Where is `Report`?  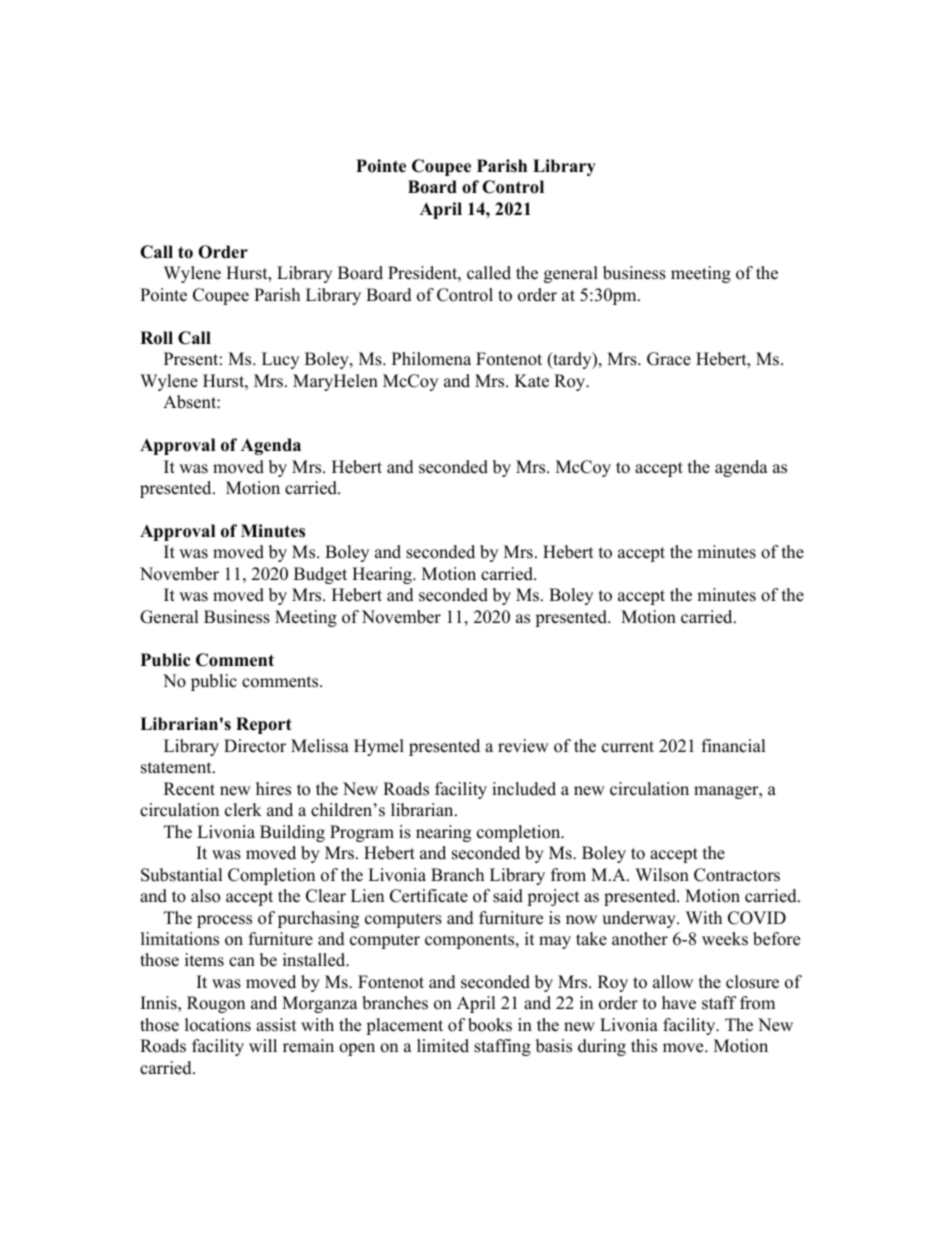 Report is located at coordinates (264, 725).
